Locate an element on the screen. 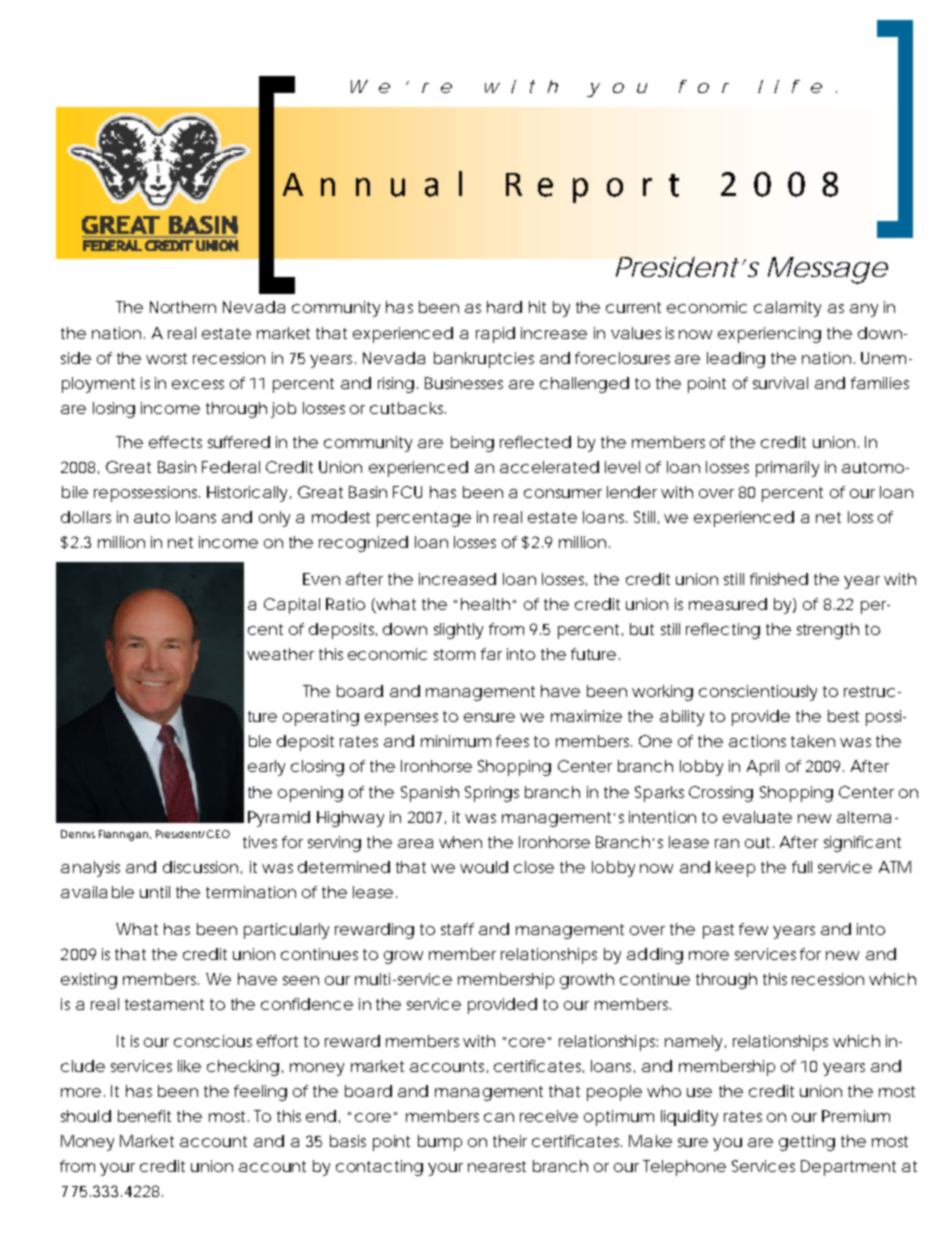 The height and width of the screenshot is (1233, 952). finished is located at coordinates (779, 579).
